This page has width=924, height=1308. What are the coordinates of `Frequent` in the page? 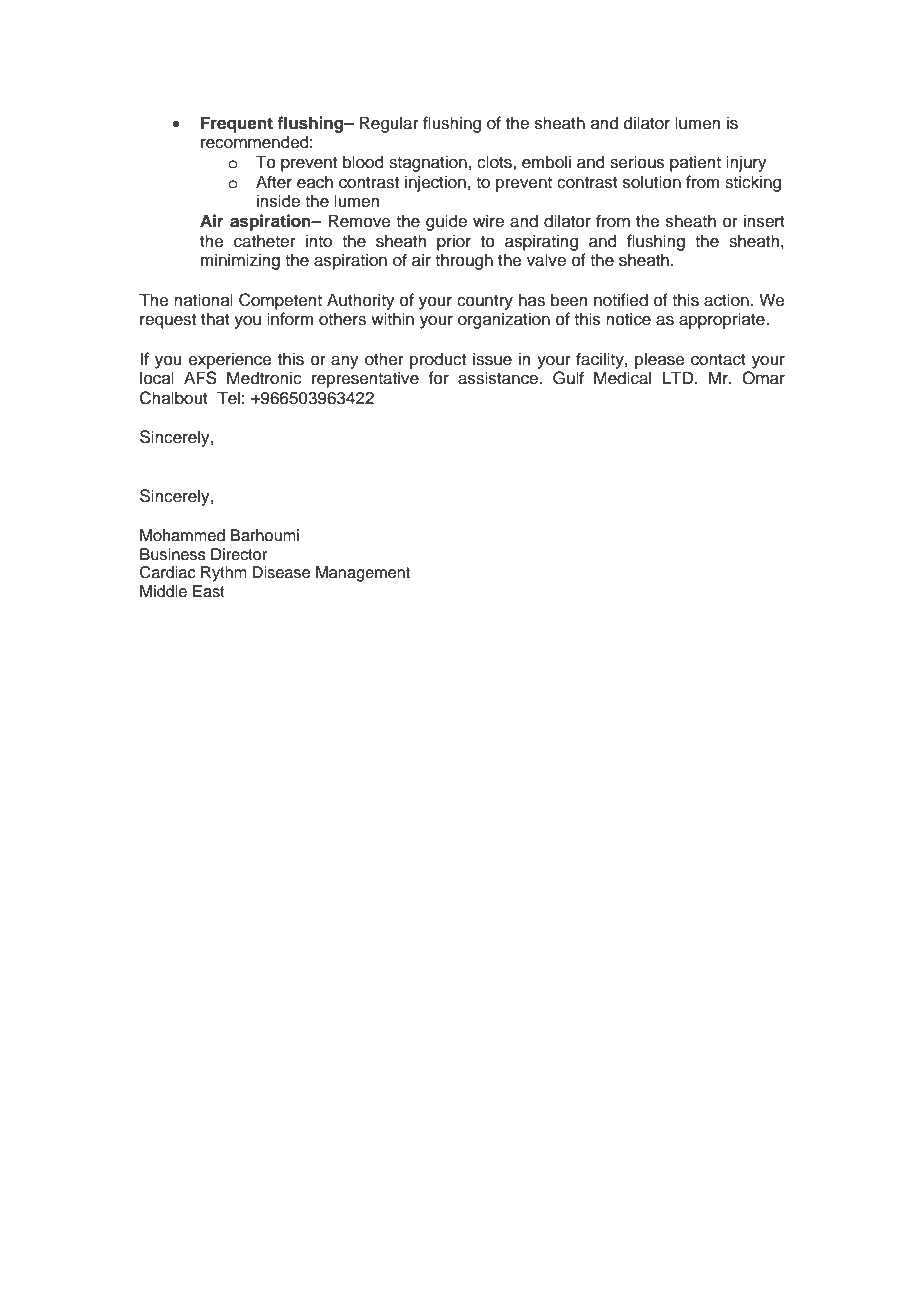 It's located at (237, 124).
